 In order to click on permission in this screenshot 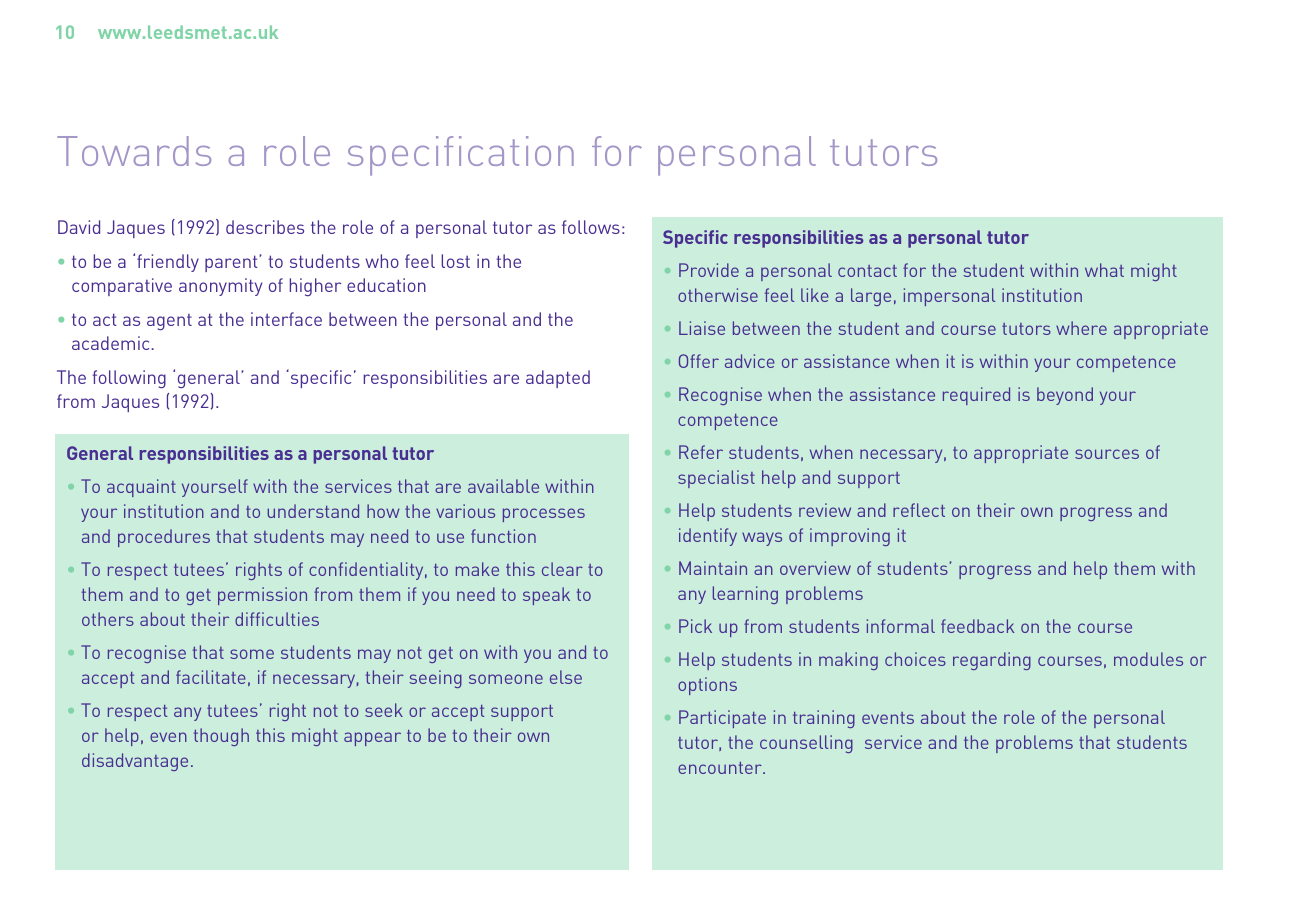, I will do `click(262, 596)`.
